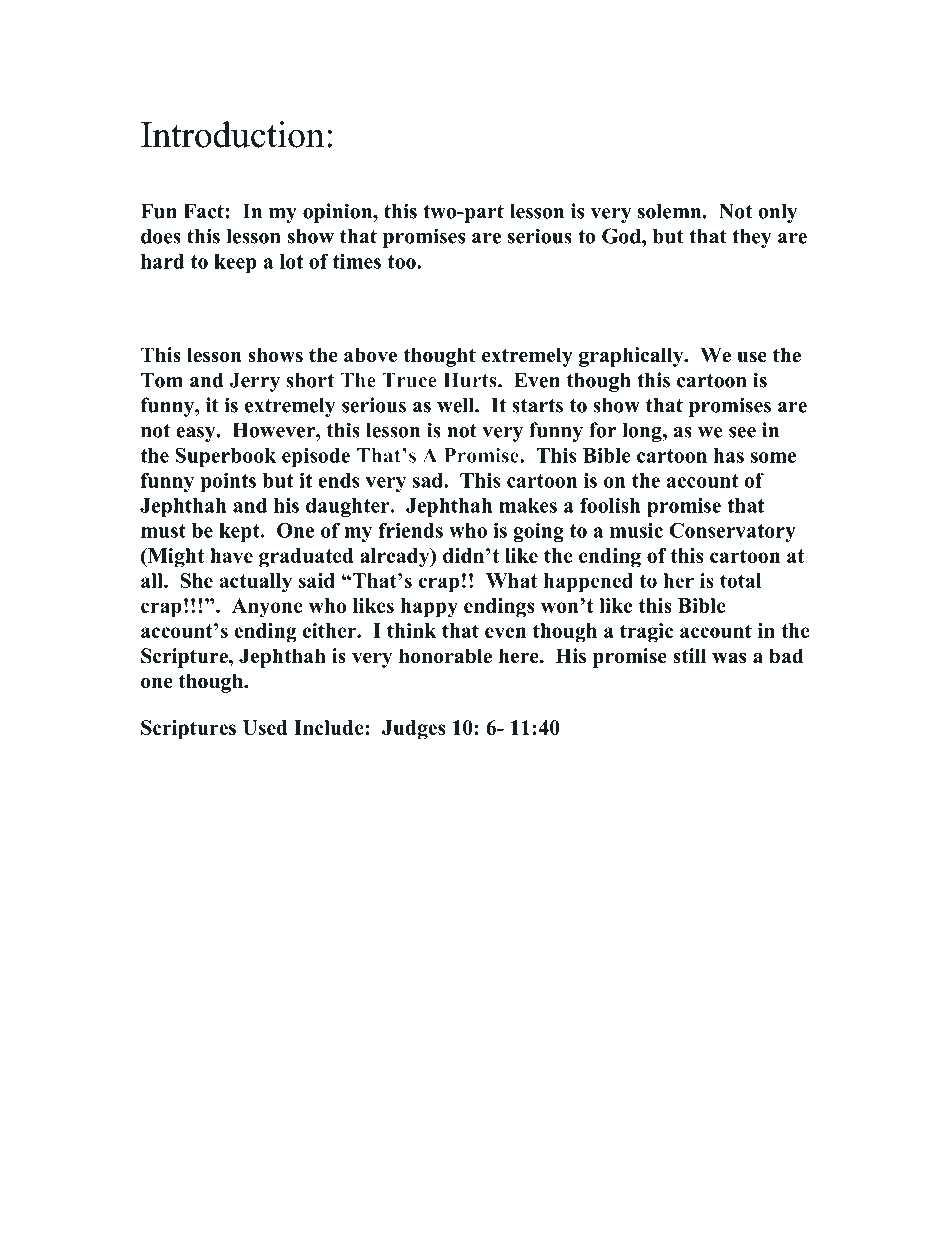 The height and width of the image is (1233, 952). I want to click on keep, so click(235, 263).
